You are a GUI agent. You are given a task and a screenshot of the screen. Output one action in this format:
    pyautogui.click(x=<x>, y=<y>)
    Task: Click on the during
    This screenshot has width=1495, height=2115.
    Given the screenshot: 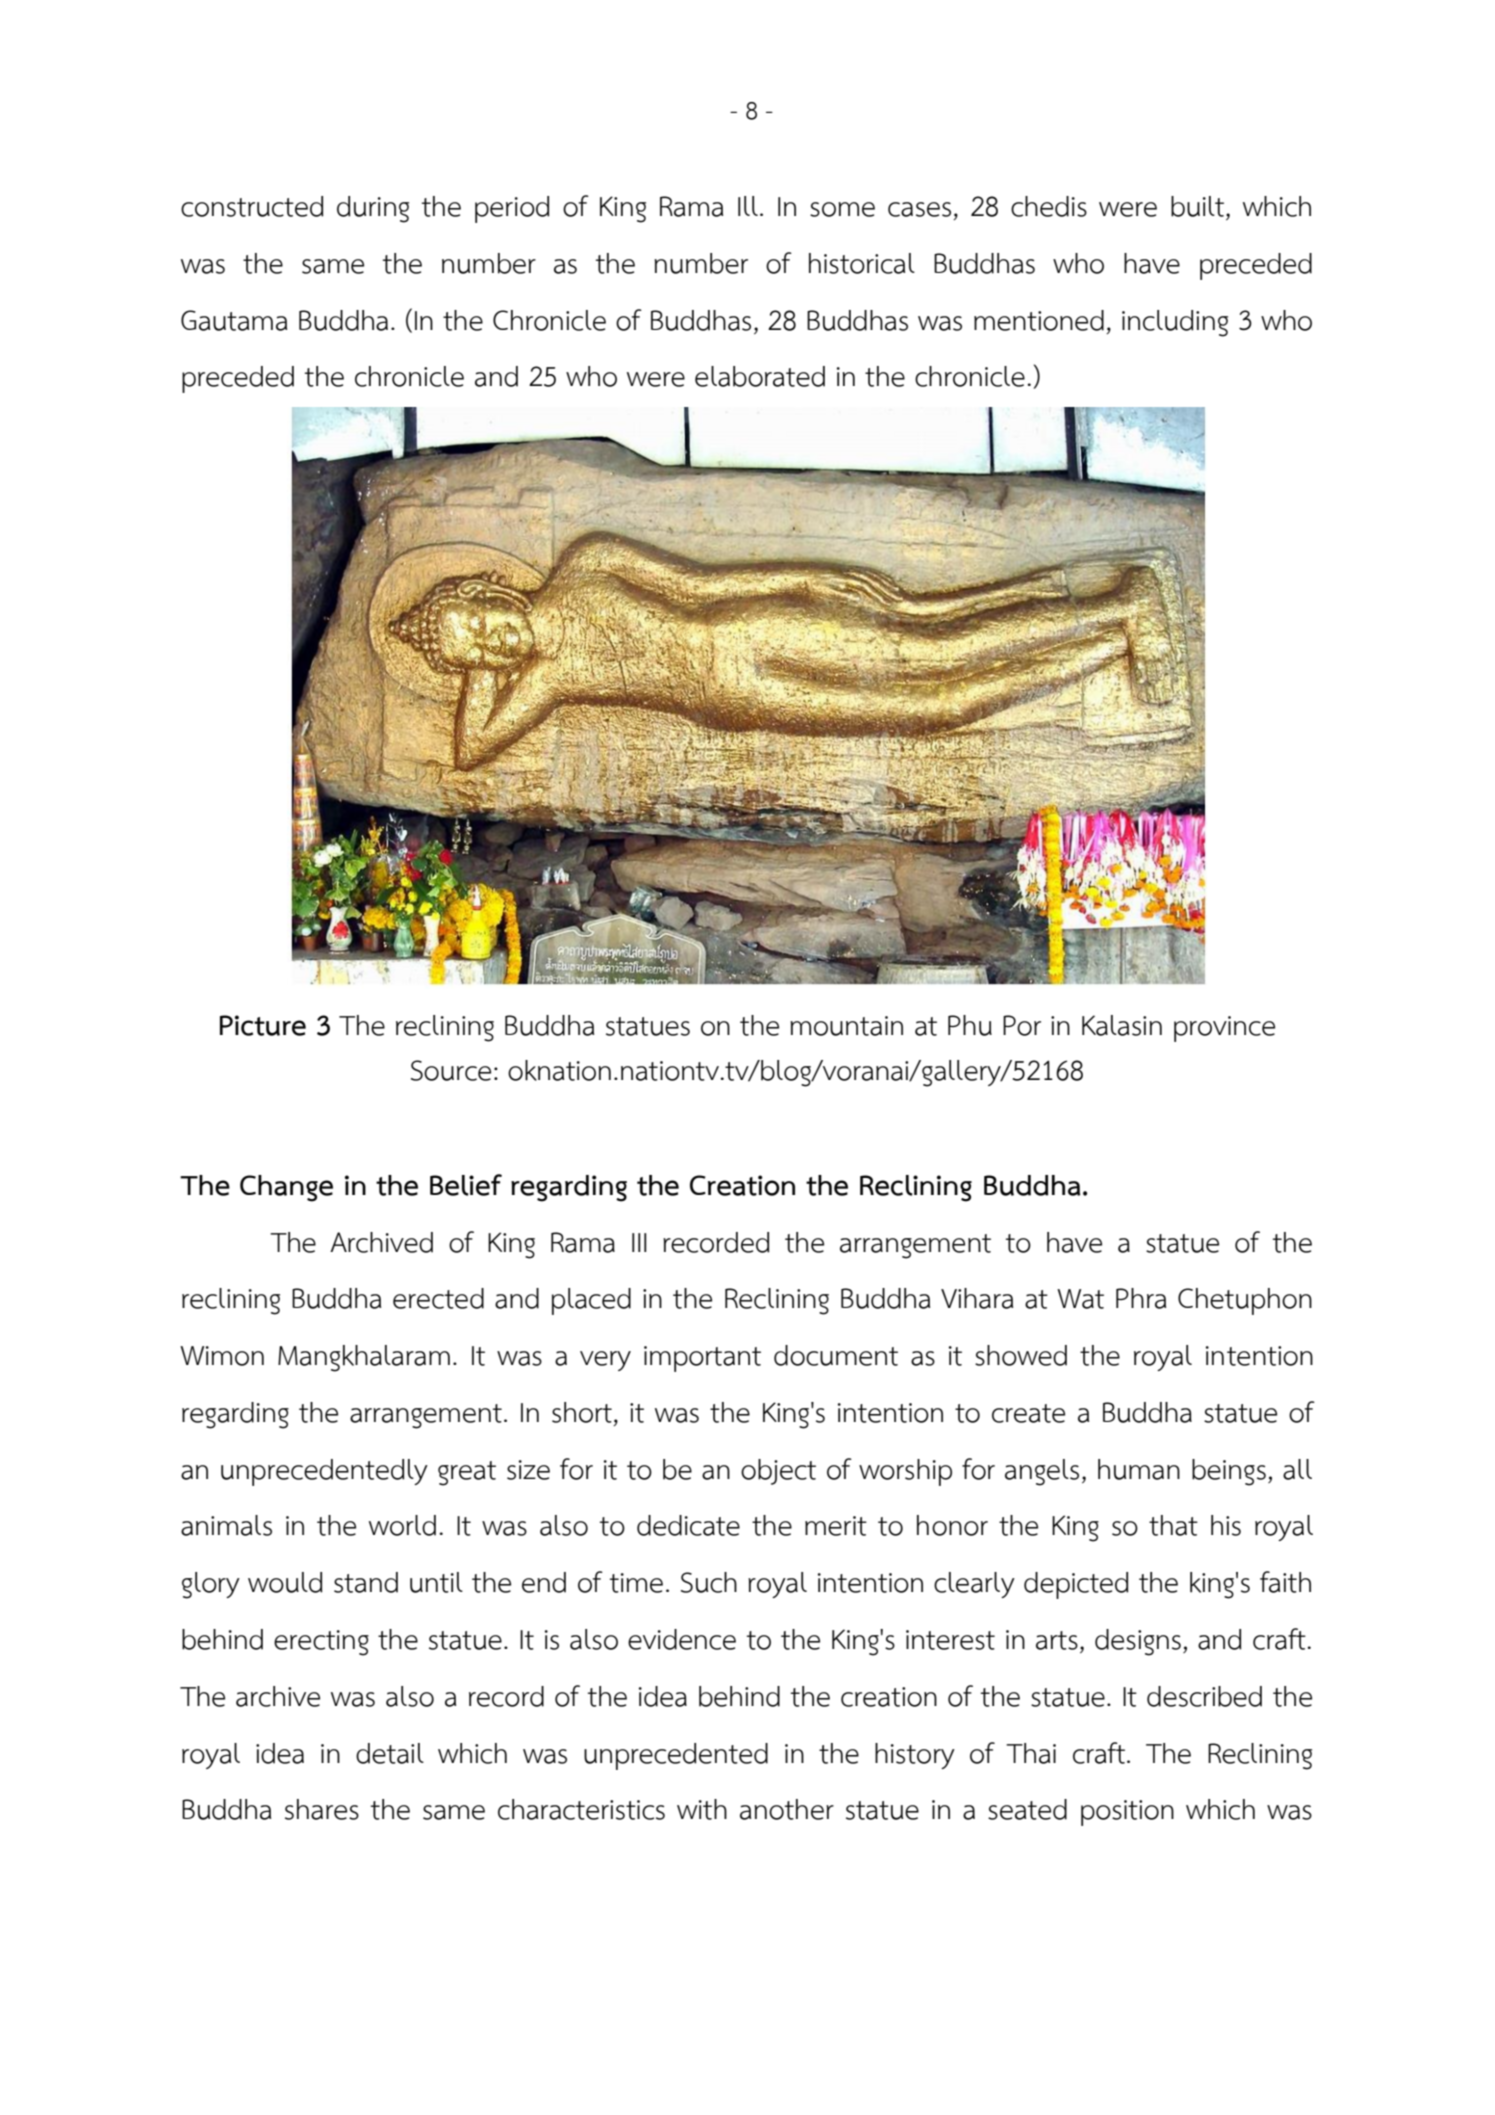 What is the action you would take?
    pyautogui.click(x=373, y=209)
